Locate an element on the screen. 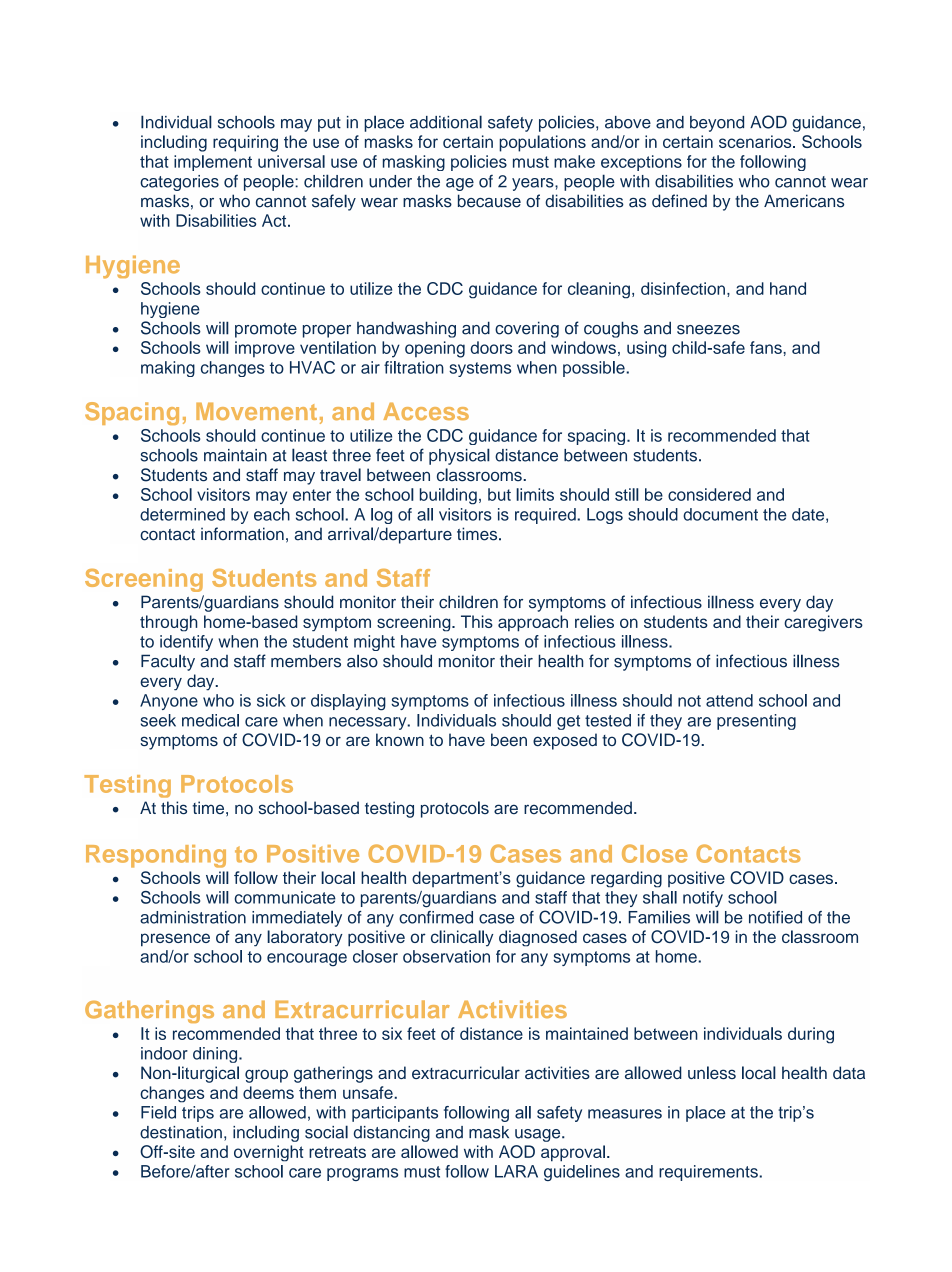  Responding is located at coordinates (156, 856).
